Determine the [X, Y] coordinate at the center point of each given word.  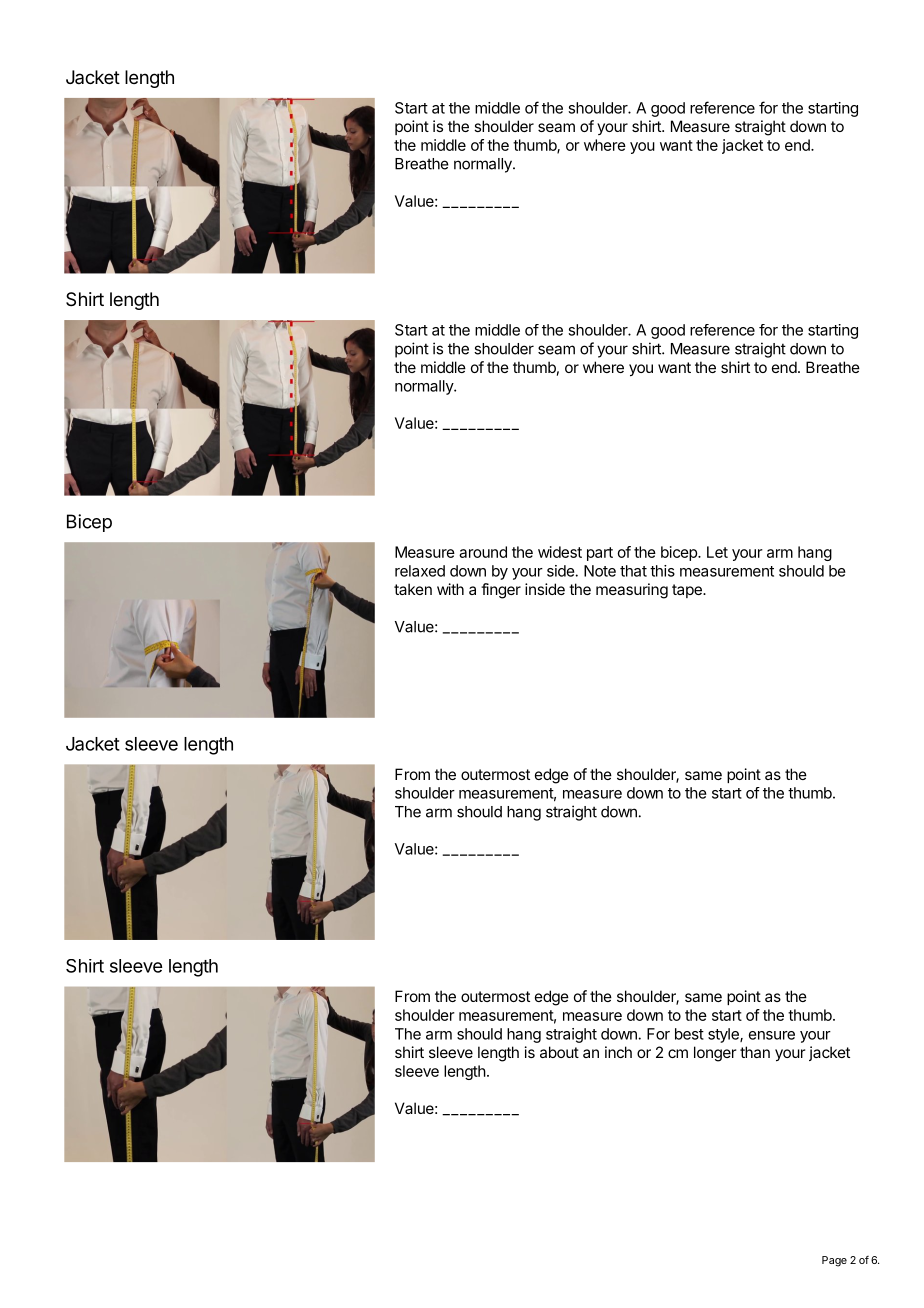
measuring [632, 591]
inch [618, 1052]
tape [688, 591]
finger [501, 591]
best [689, 1034]
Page [834, 1261]
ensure [772, 1035]
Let [717, 552]
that [633, 571]
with [450, 589]
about [559, 1052]
